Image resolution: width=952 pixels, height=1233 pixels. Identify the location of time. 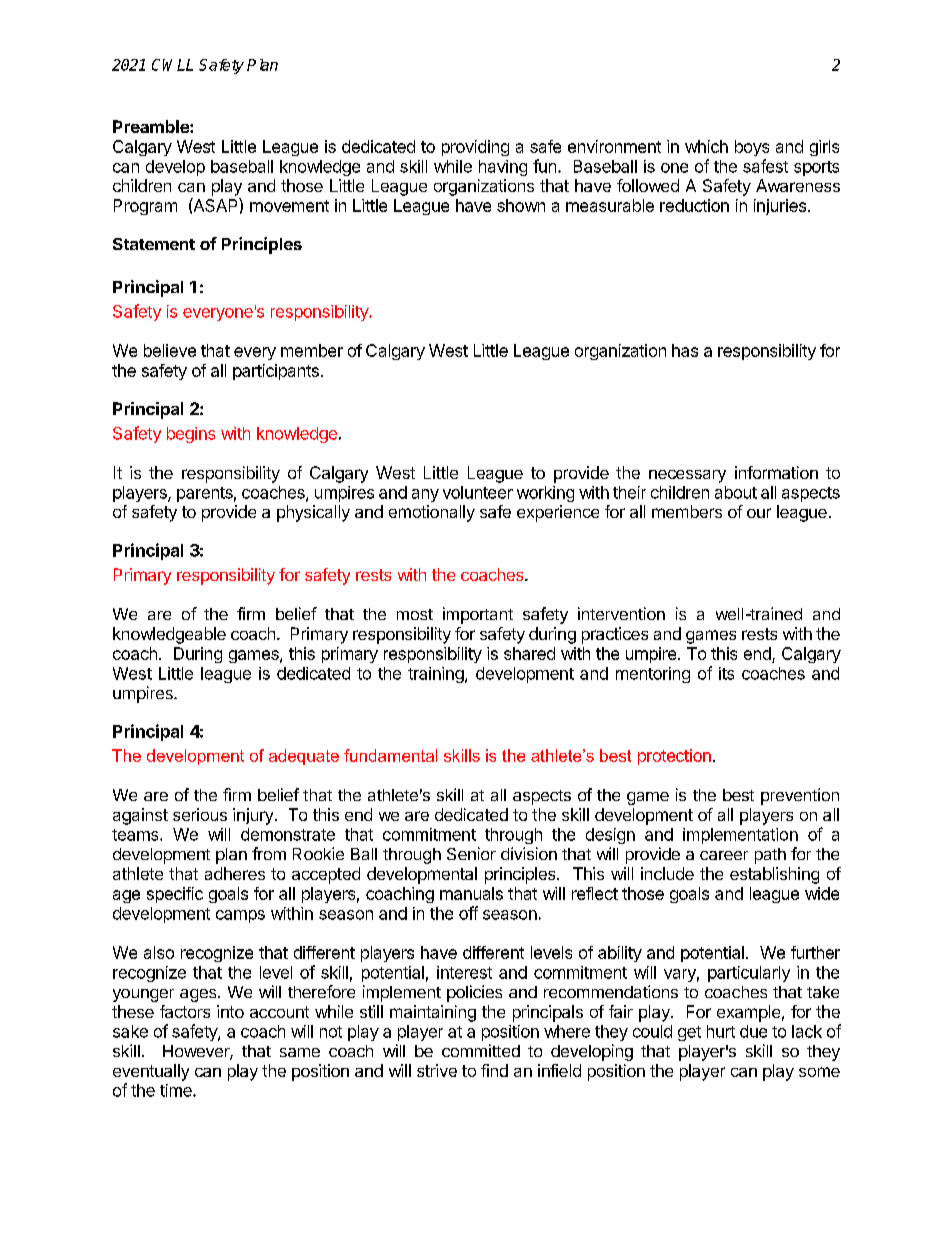
(177, 1090).
